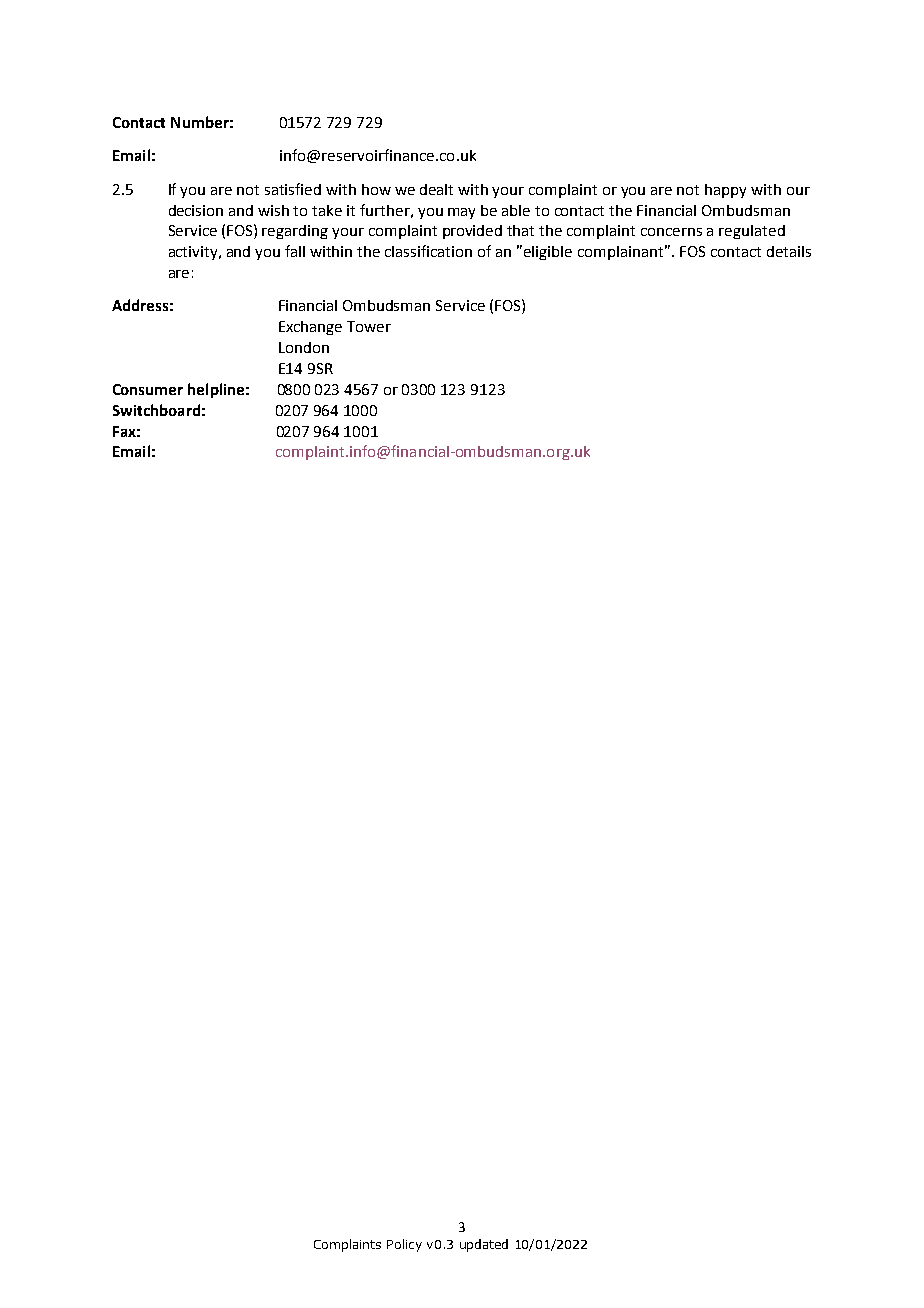 This image has width=924, height=1308. Describe the element at coordinates (789, 251) in the image. I see `details` at that location.
